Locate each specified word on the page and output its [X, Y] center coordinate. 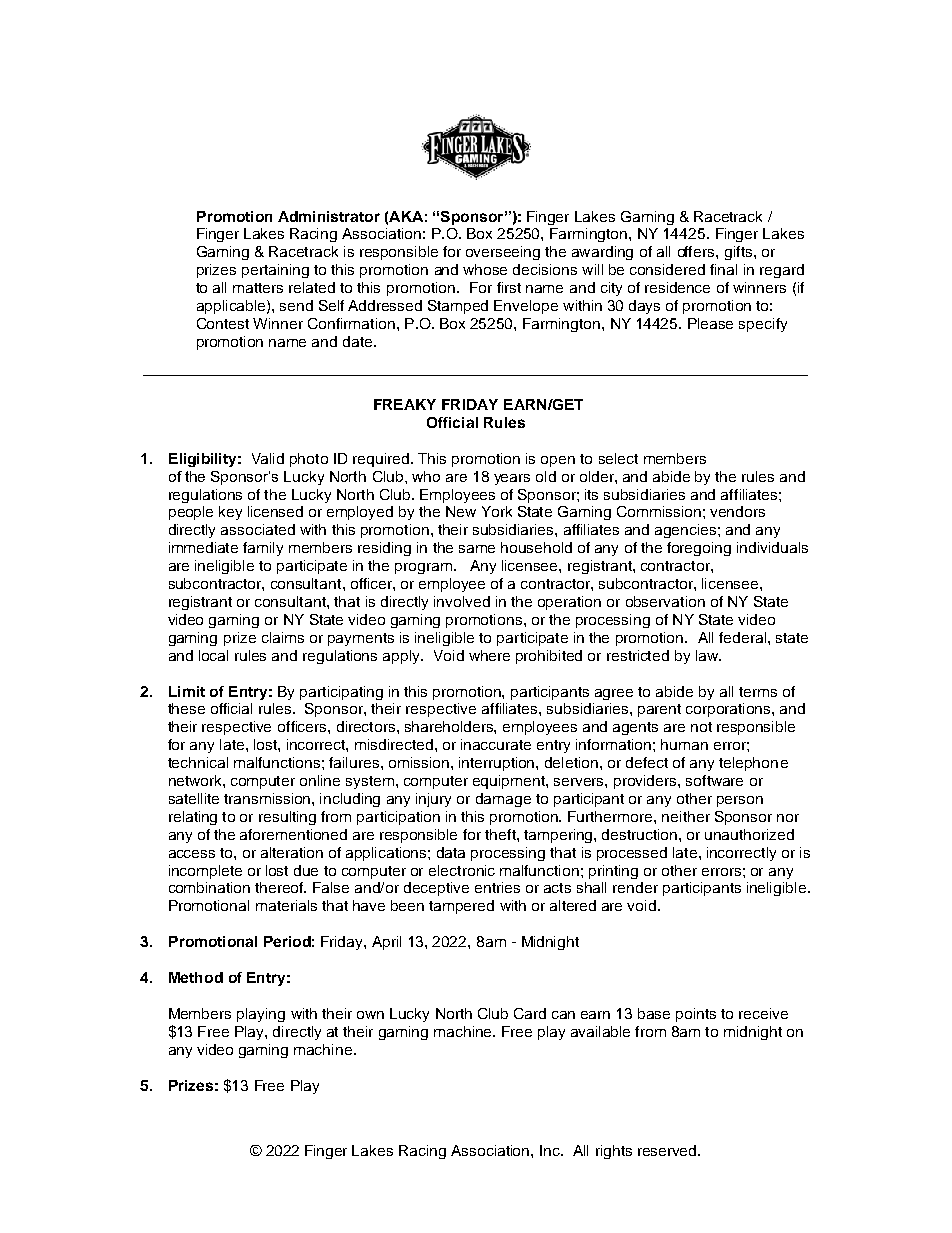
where [489, 655]
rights [614, 1152]
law [708, 655]
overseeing [503, 253]
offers [697, 251]
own [370, 1015]
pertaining [275, 271]
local [213, 655]
